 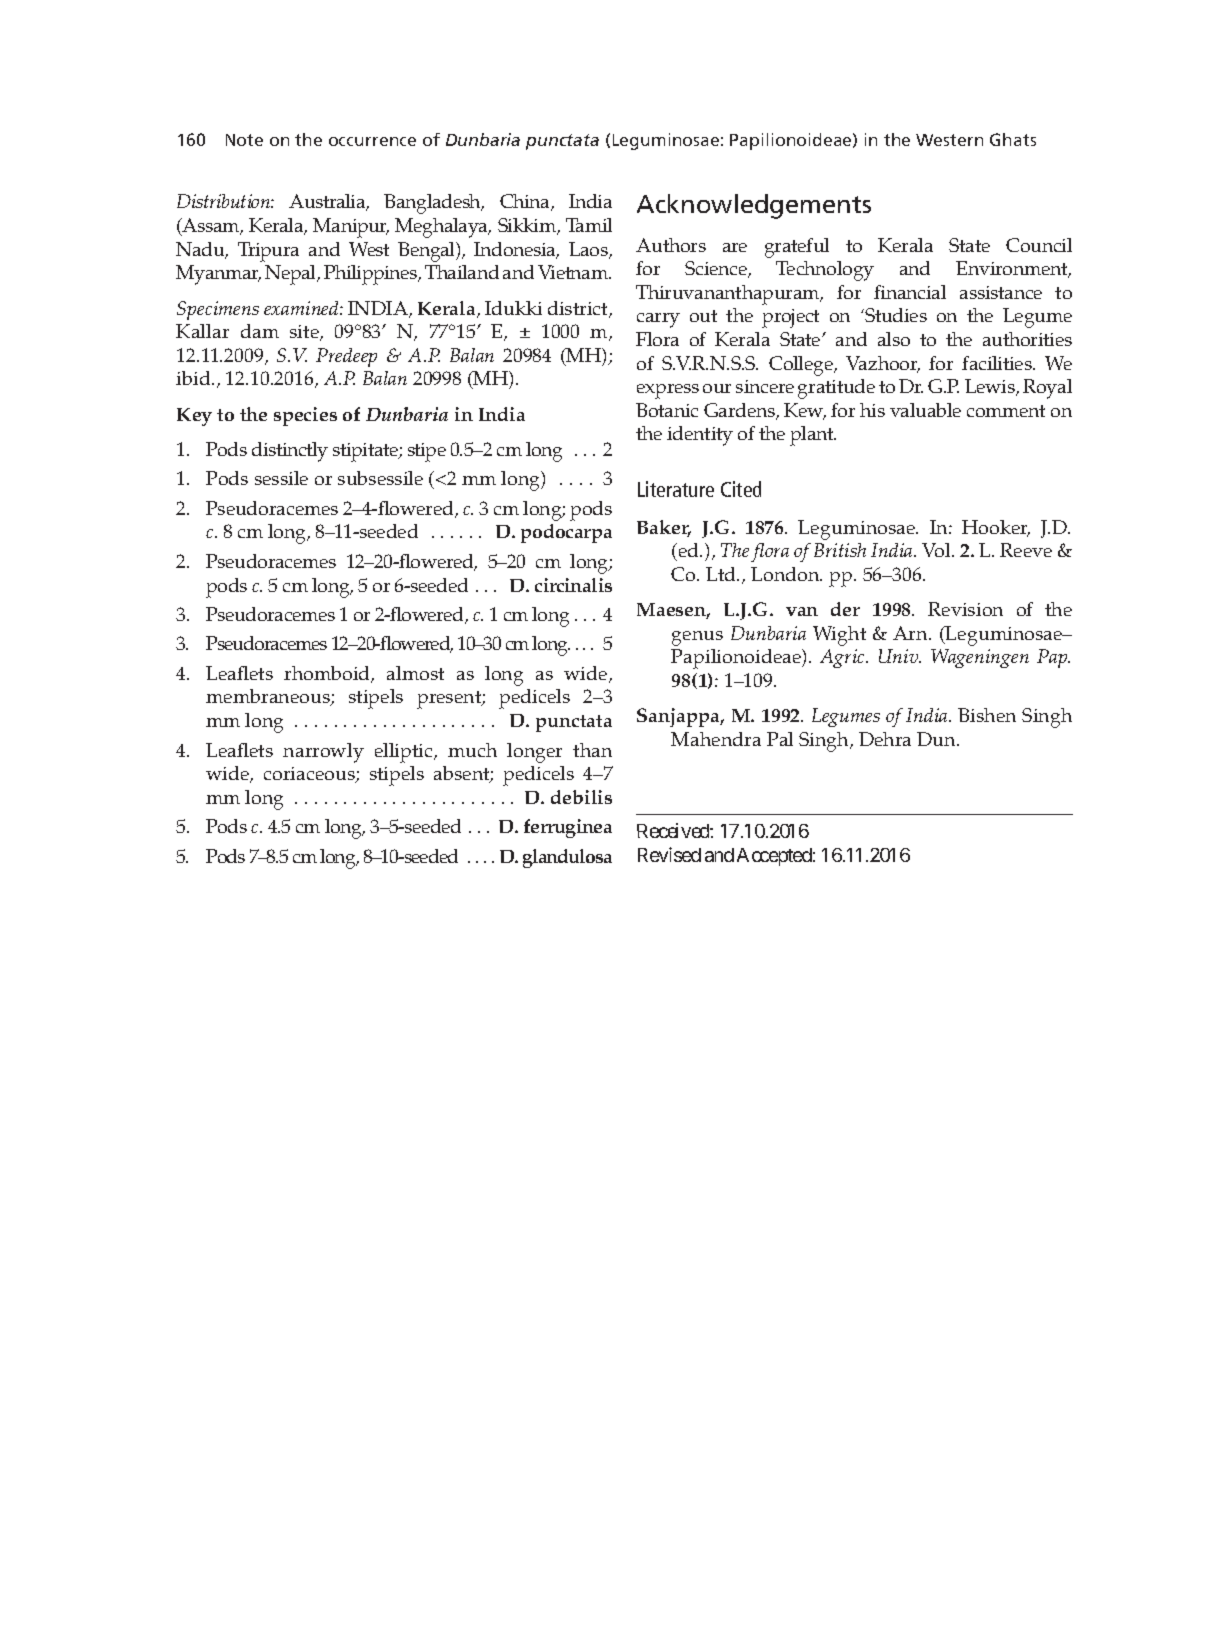 What do you see at coordinates (774, 857) in the document?
I see `Accepted` at bounding box center [774, 857].
